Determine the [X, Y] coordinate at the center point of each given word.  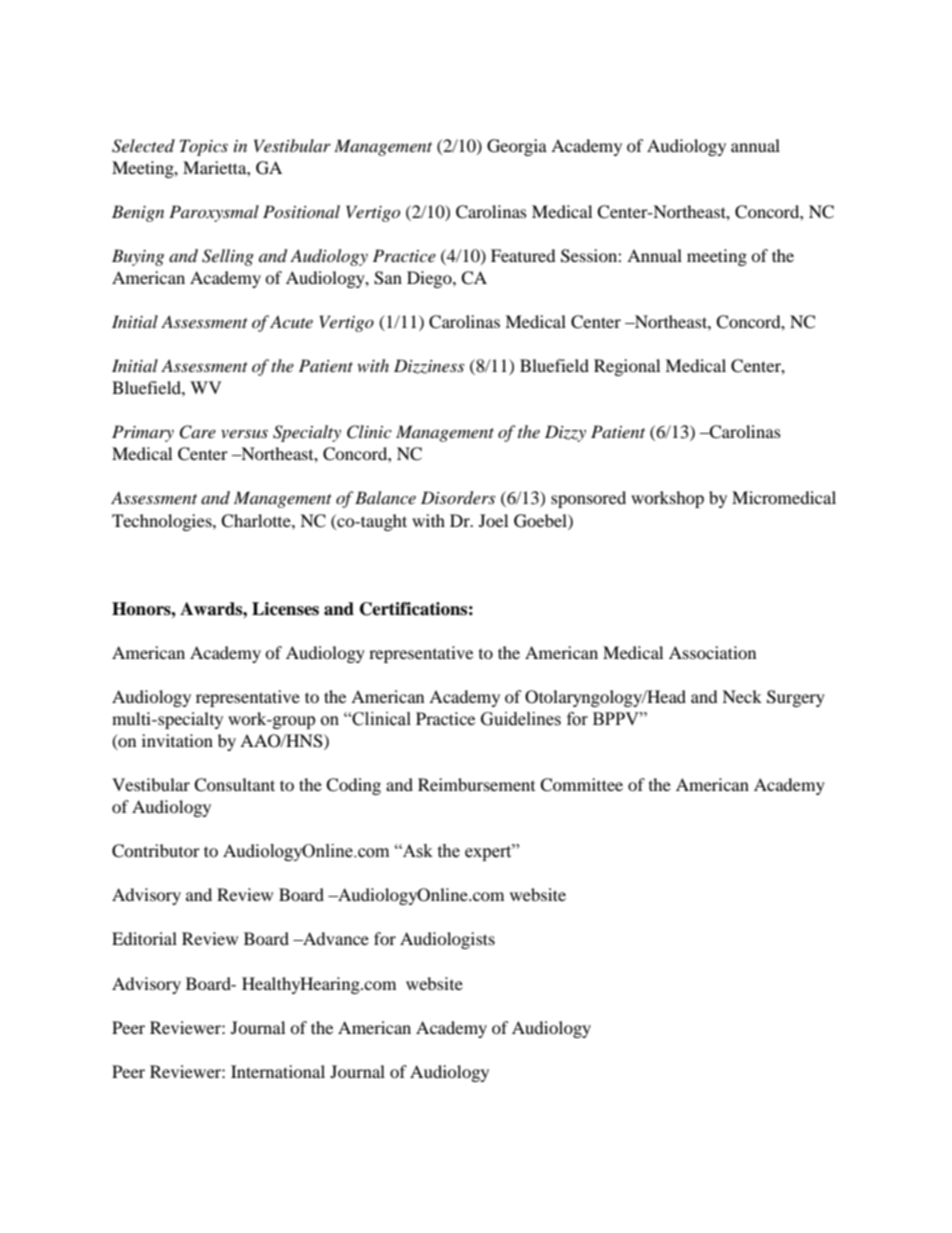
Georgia [517, 147]
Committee [581, 785]
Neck [742, 696]
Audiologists [447, 940]
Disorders [458, 498]
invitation [177, 740]
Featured [523, 255]
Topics [204, 147]
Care [197, 432]
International [278, 1071]
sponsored [588, 499]
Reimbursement [476, 784]
